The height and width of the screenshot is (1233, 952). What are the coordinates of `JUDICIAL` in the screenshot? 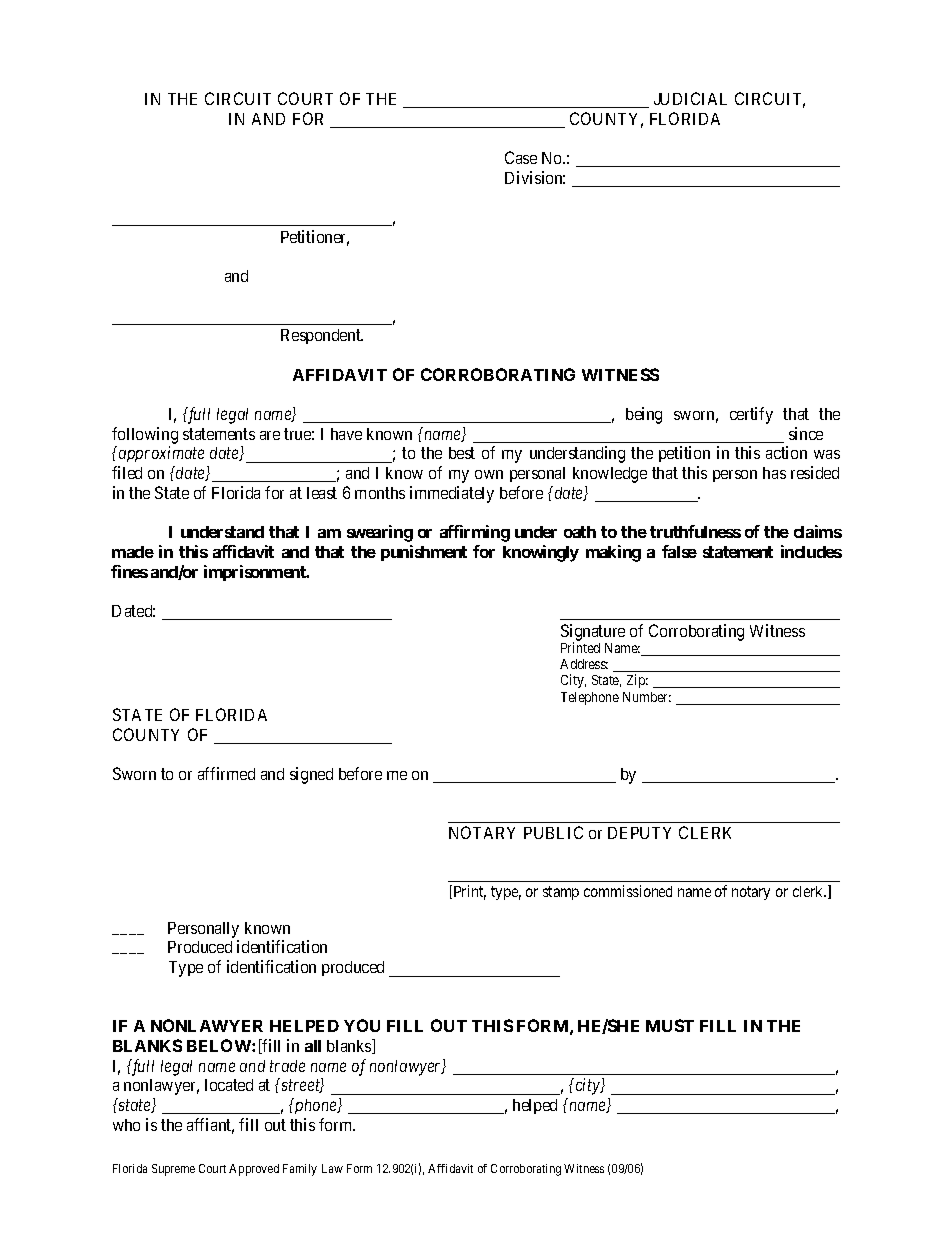 It's located at (690, 98).
